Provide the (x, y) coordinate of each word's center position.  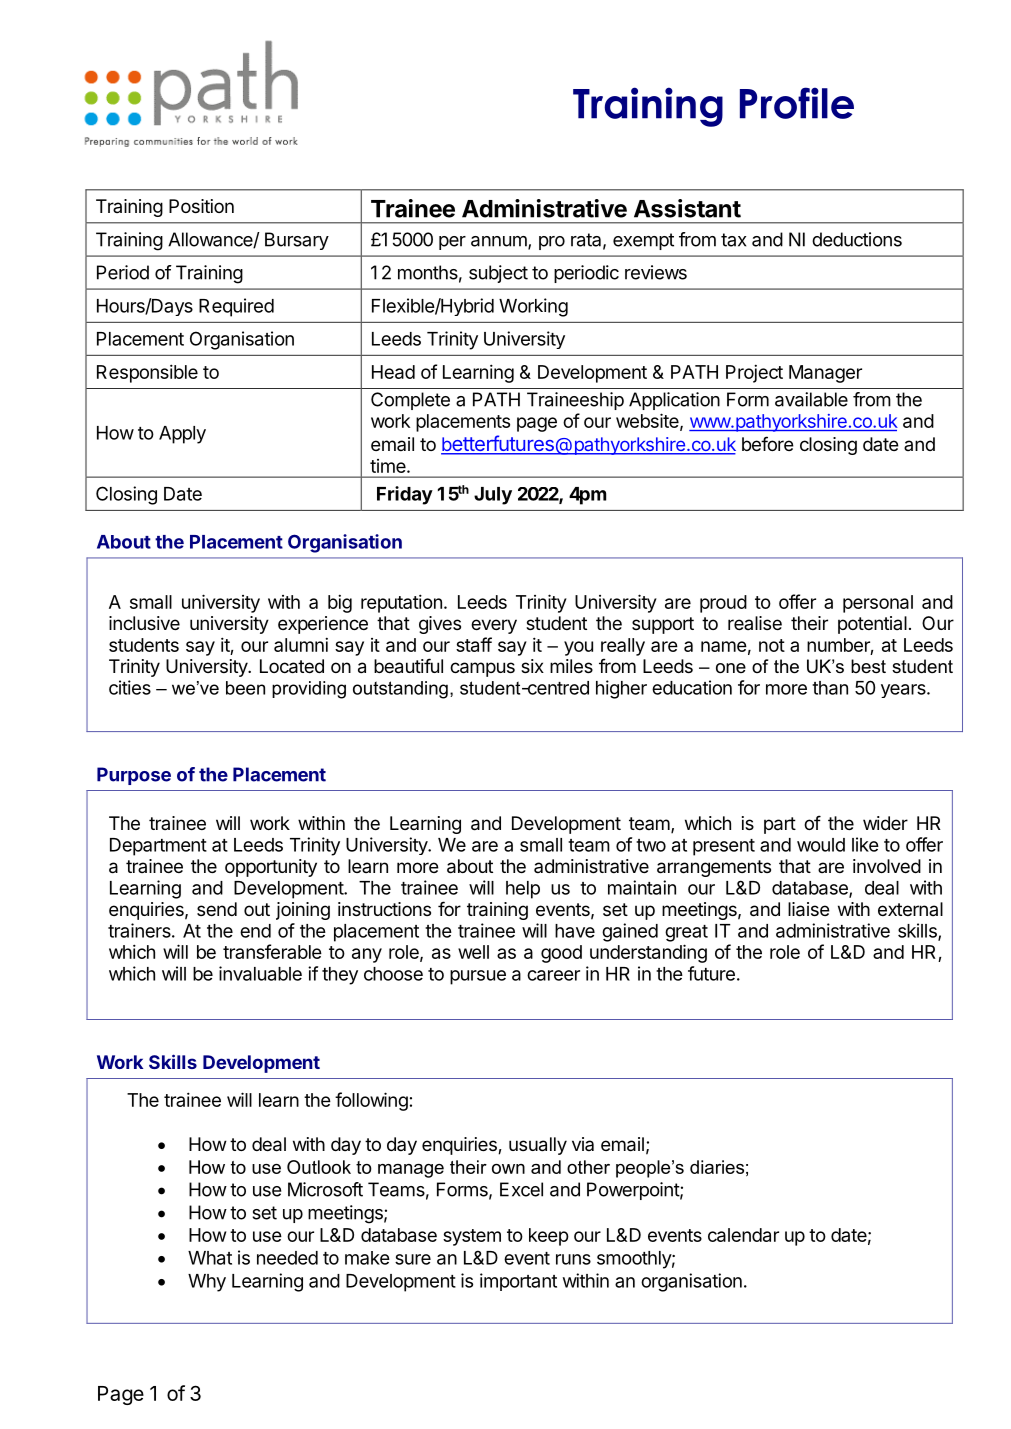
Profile (797, 103)
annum (500, 242)
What (210, 1258)
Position (201, 206)
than (830, 688)
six (532, 666)
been (245, 688)
